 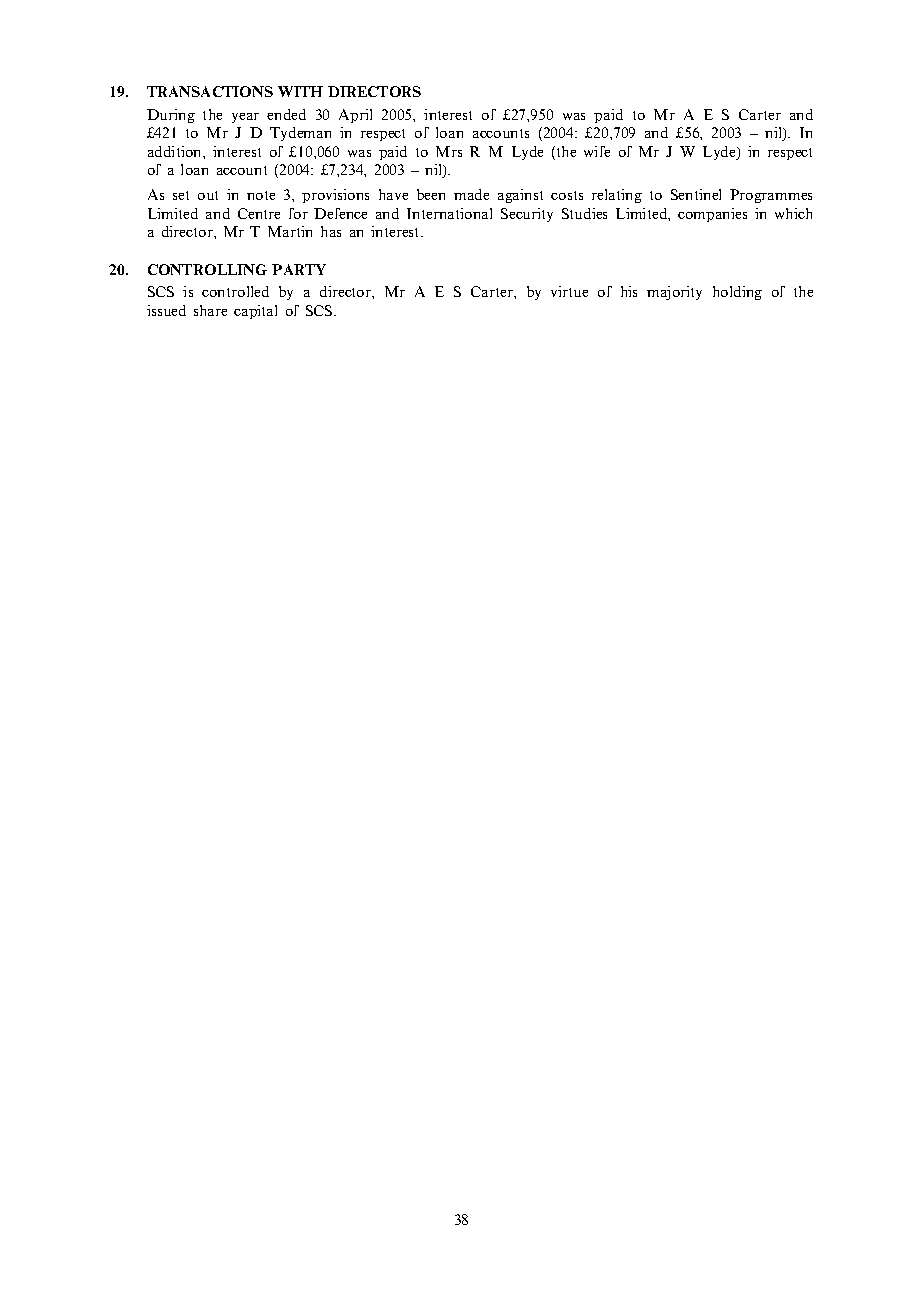 What do you see at coordinates (737, 293) in the image?
I see `holding` at bounding box center [737, 293].
